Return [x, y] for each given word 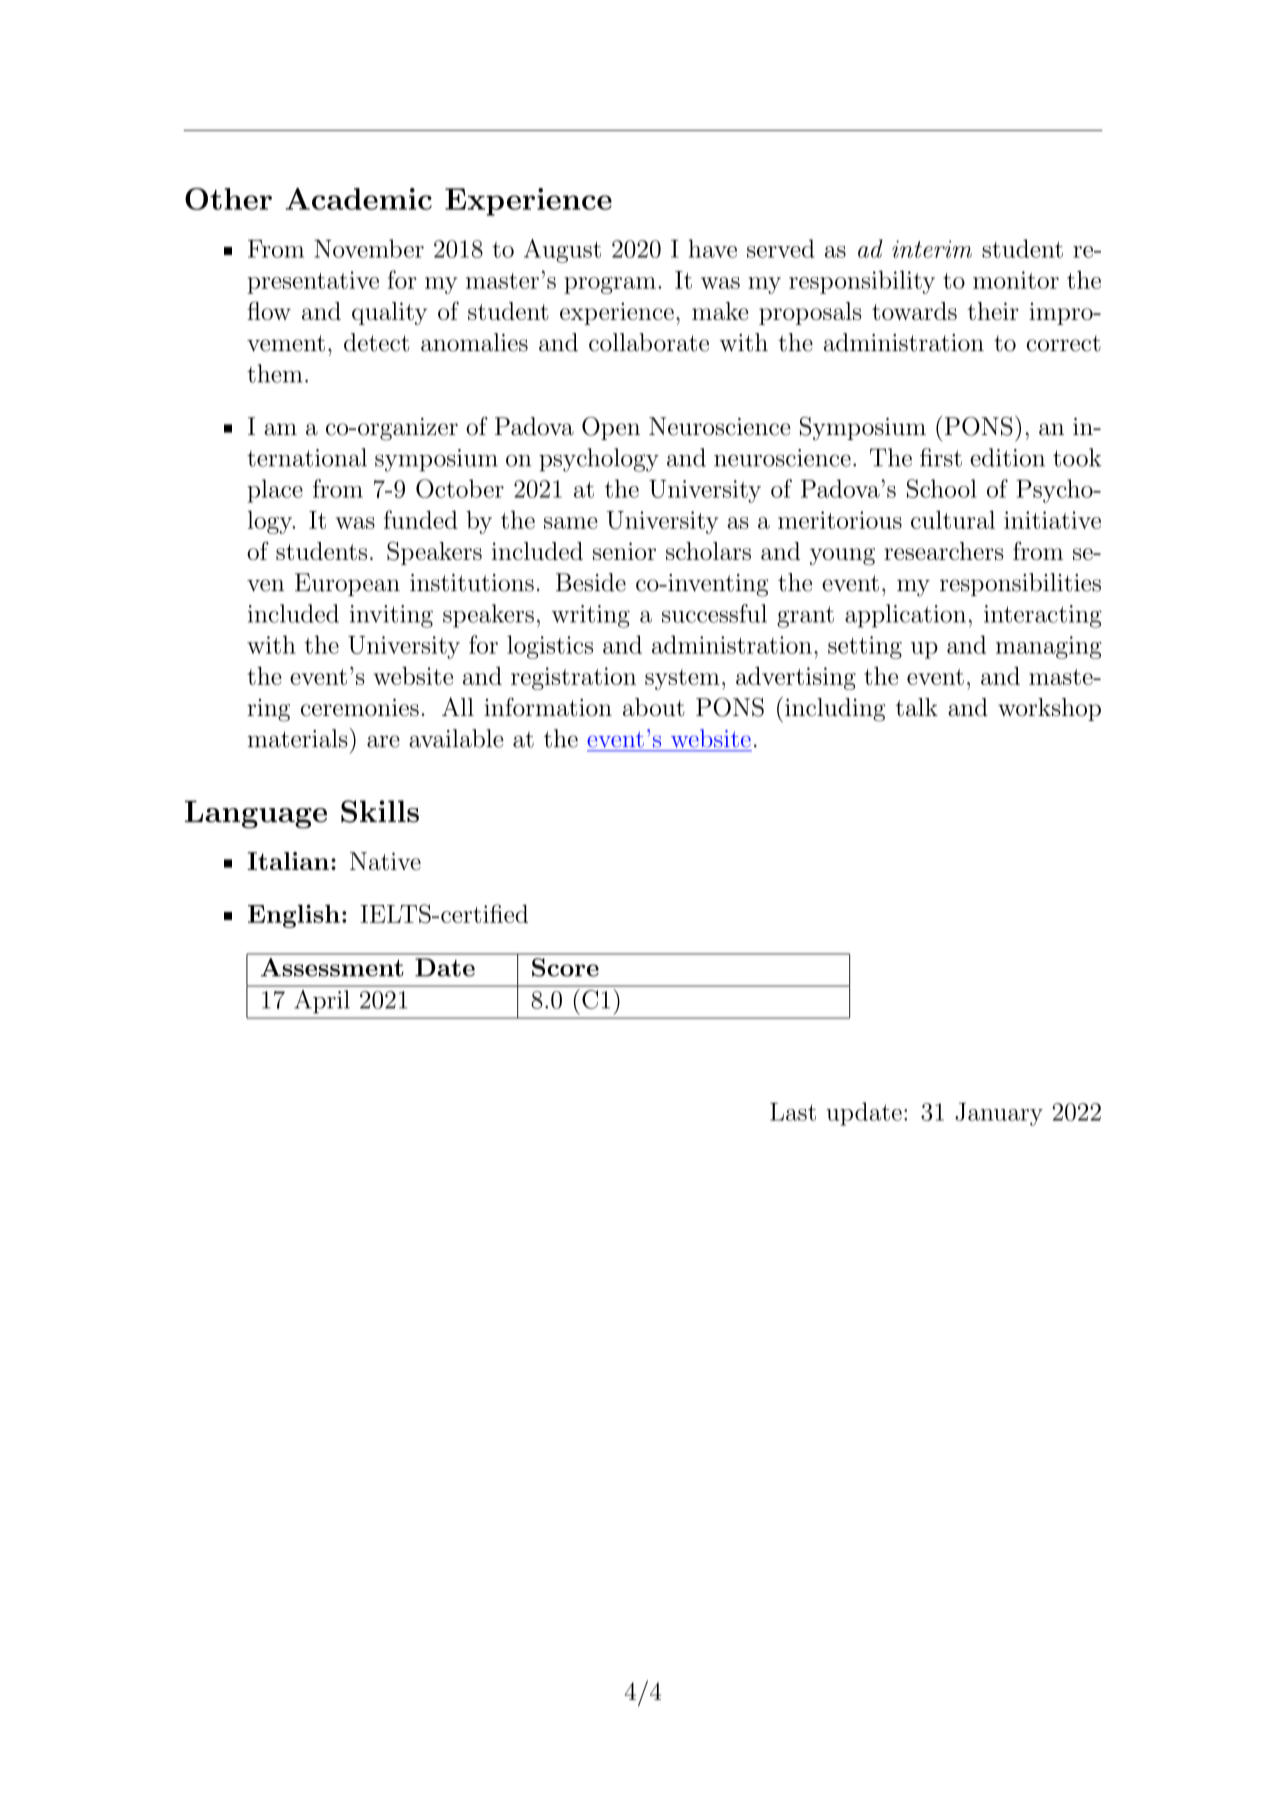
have [712, 248]
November [369, 248]
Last [793, 1112]
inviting [391, 616]
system [682, 679]
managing [1049, 647]
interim [932, 249]
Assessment [332, 967]
